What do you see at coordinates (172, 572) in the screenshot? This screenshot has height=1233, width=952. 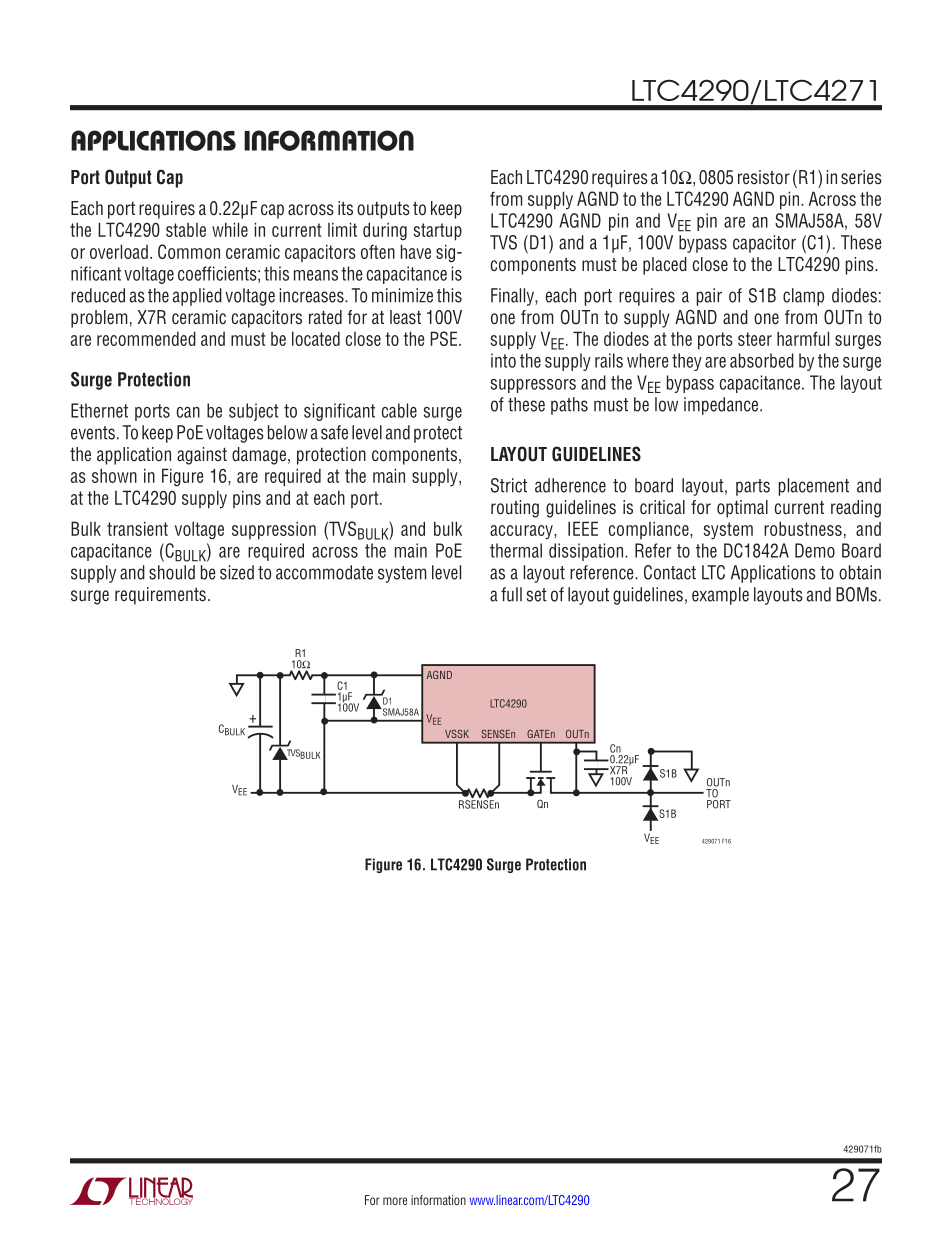 I see `should` at bounding box center [172, 572].
